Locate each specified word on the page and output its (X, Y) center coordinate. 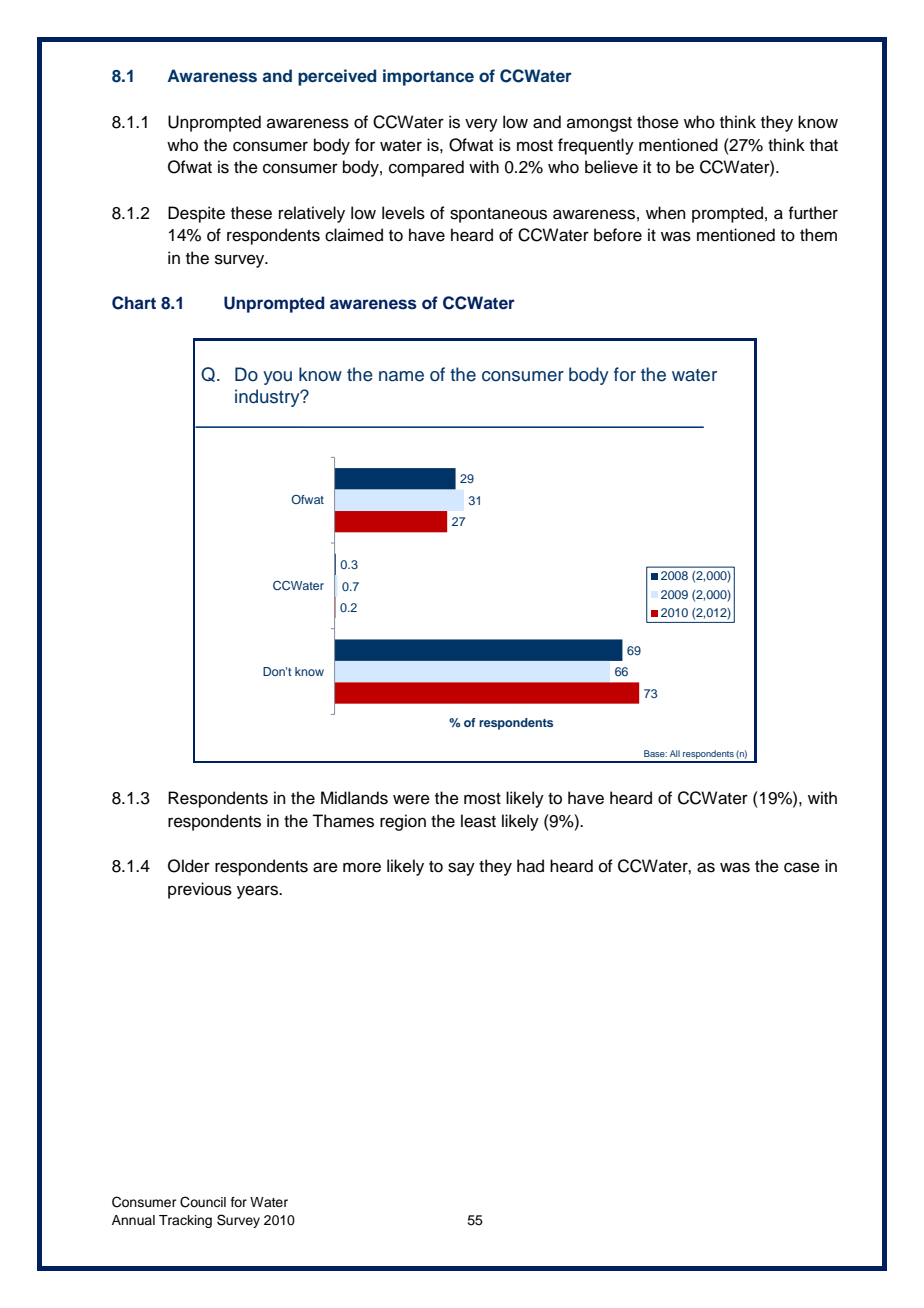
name (401, 376)
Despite (196, 214)
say (461, 869)
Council (203, 1202)
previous (200, 890)
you (277, 378)
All (675, 753)
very (481, 125)
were (411, 799)
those (658, 122)
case (802, 867)
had (530, 866)
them (818, 235)
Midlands (354, 798)
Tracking (185, 1221)
